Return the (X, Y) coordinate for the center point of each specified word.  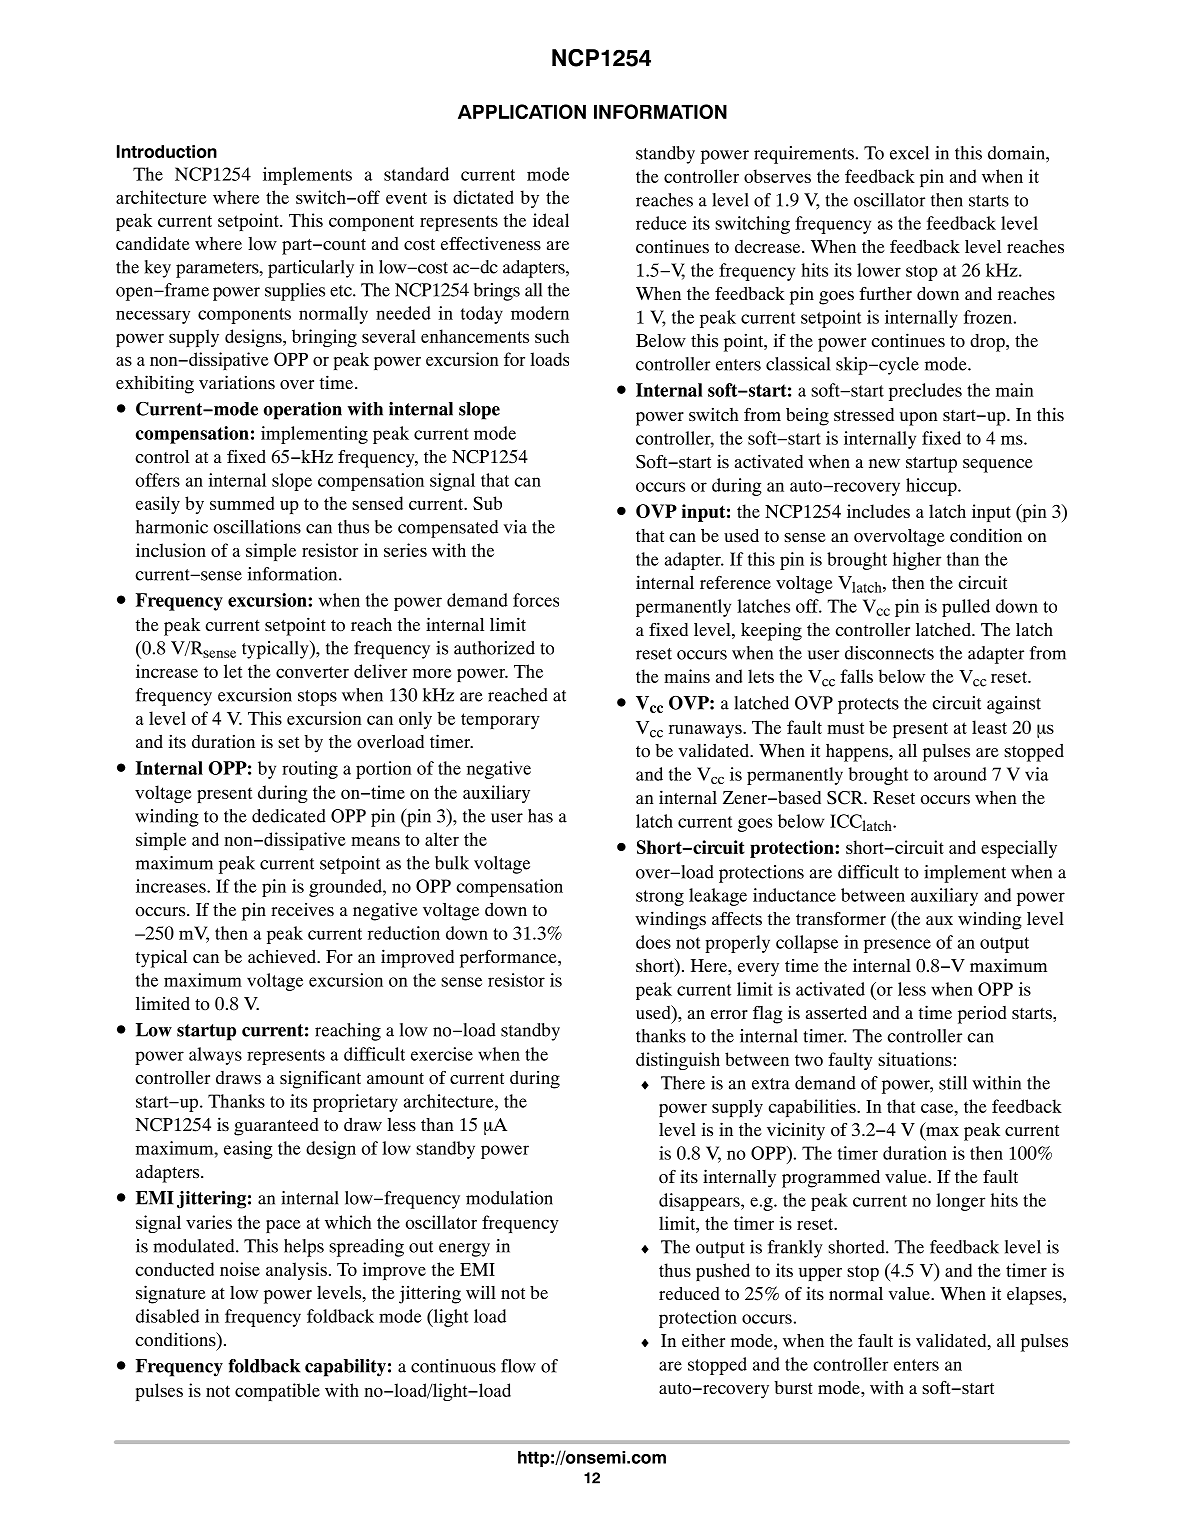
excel (909, 153)
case (938, 1108)
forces (536, 600)
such (552, 336)
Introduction (167, 151)
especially (1019, 849)
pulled (966, 608)
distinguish (678, 1061)
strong (660, 898)
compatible (277, 1392)
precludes (925, 392)
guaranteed (276, 1127)
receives (302, 909)
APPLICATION (522, 111)
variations (237, 382)
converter (312, 672)
